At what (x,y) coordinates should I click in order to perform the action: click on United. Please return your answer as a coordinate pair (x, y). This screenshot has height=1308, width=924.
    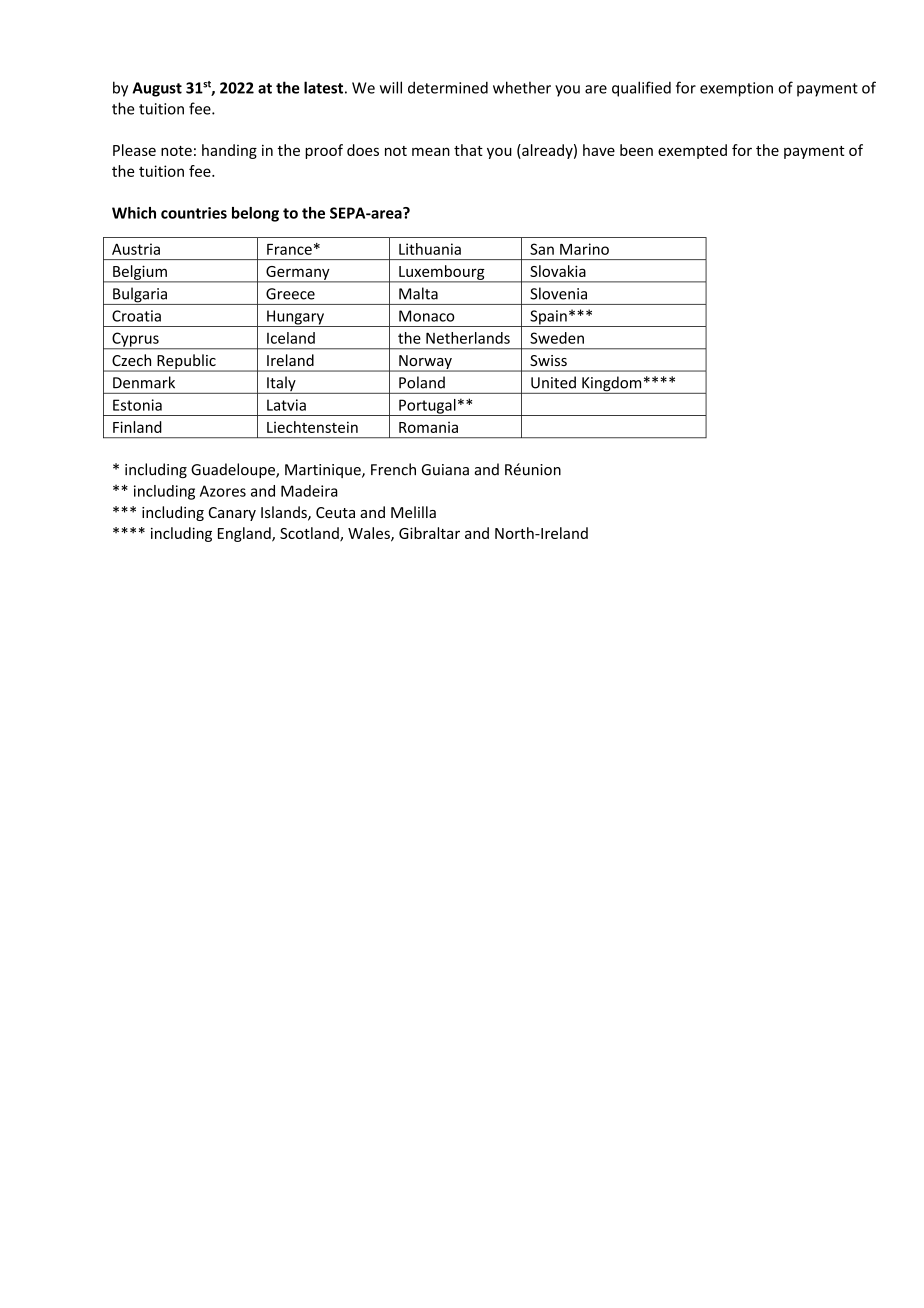
    Looking at the image, I should click on (553, 382).
